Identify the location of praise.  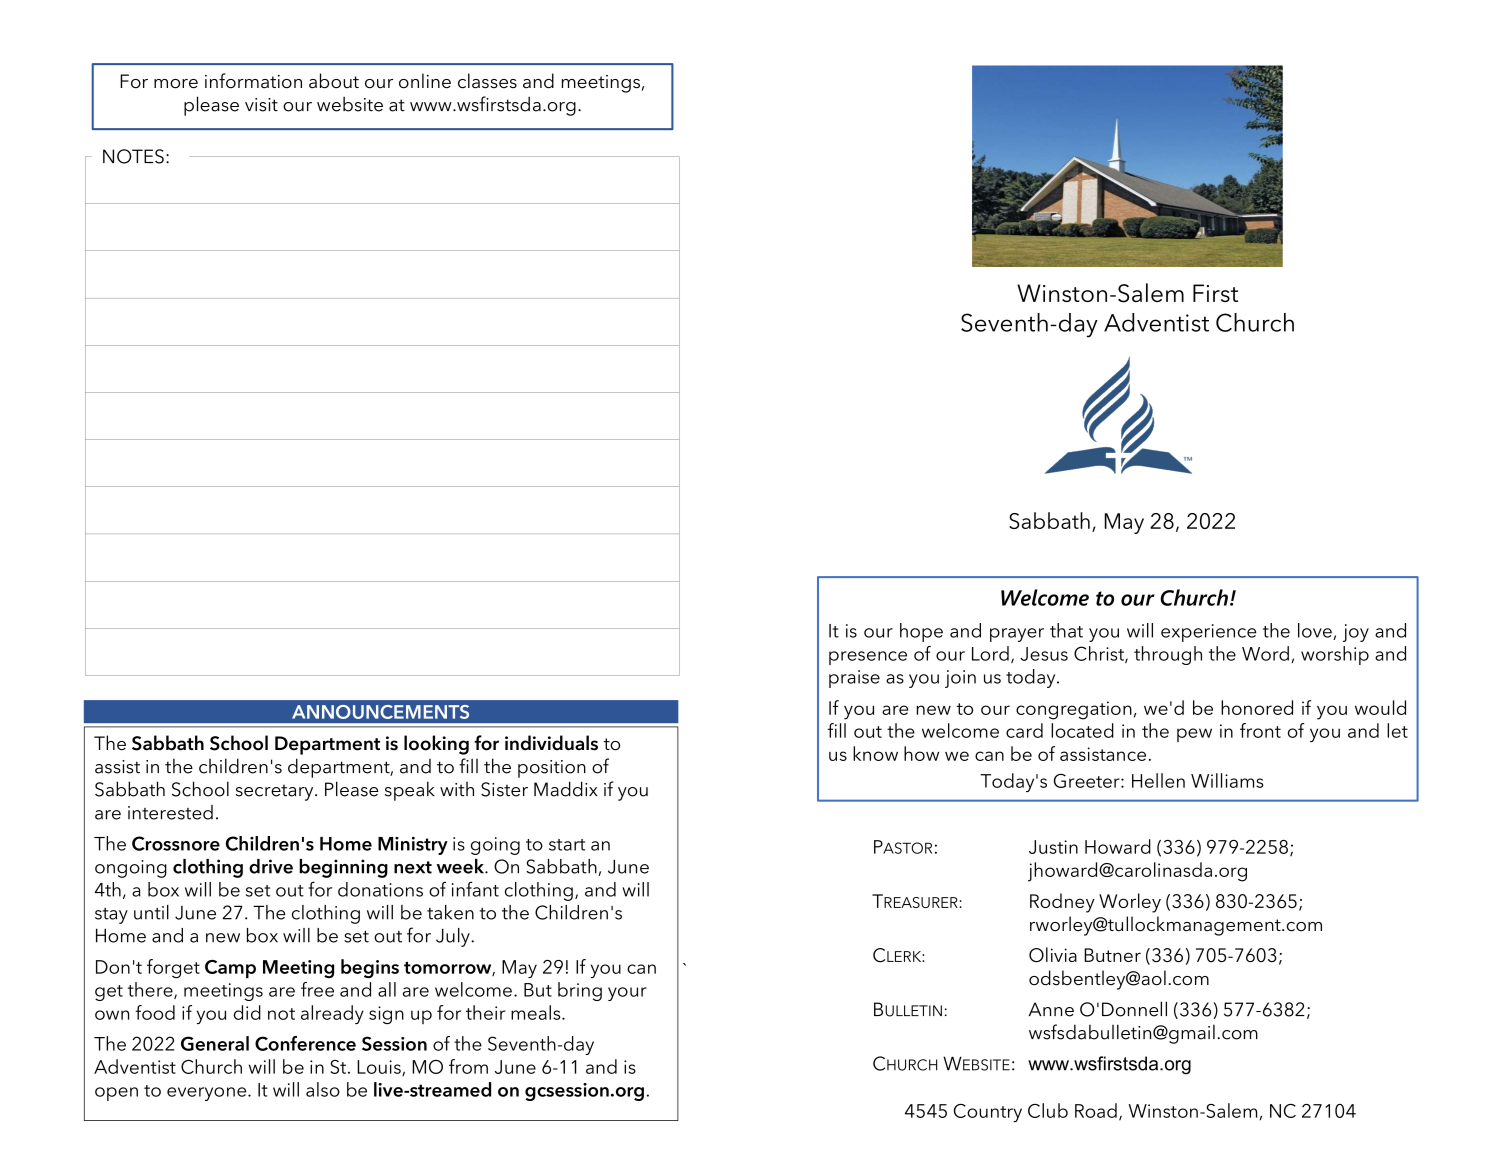
(854, 679).
